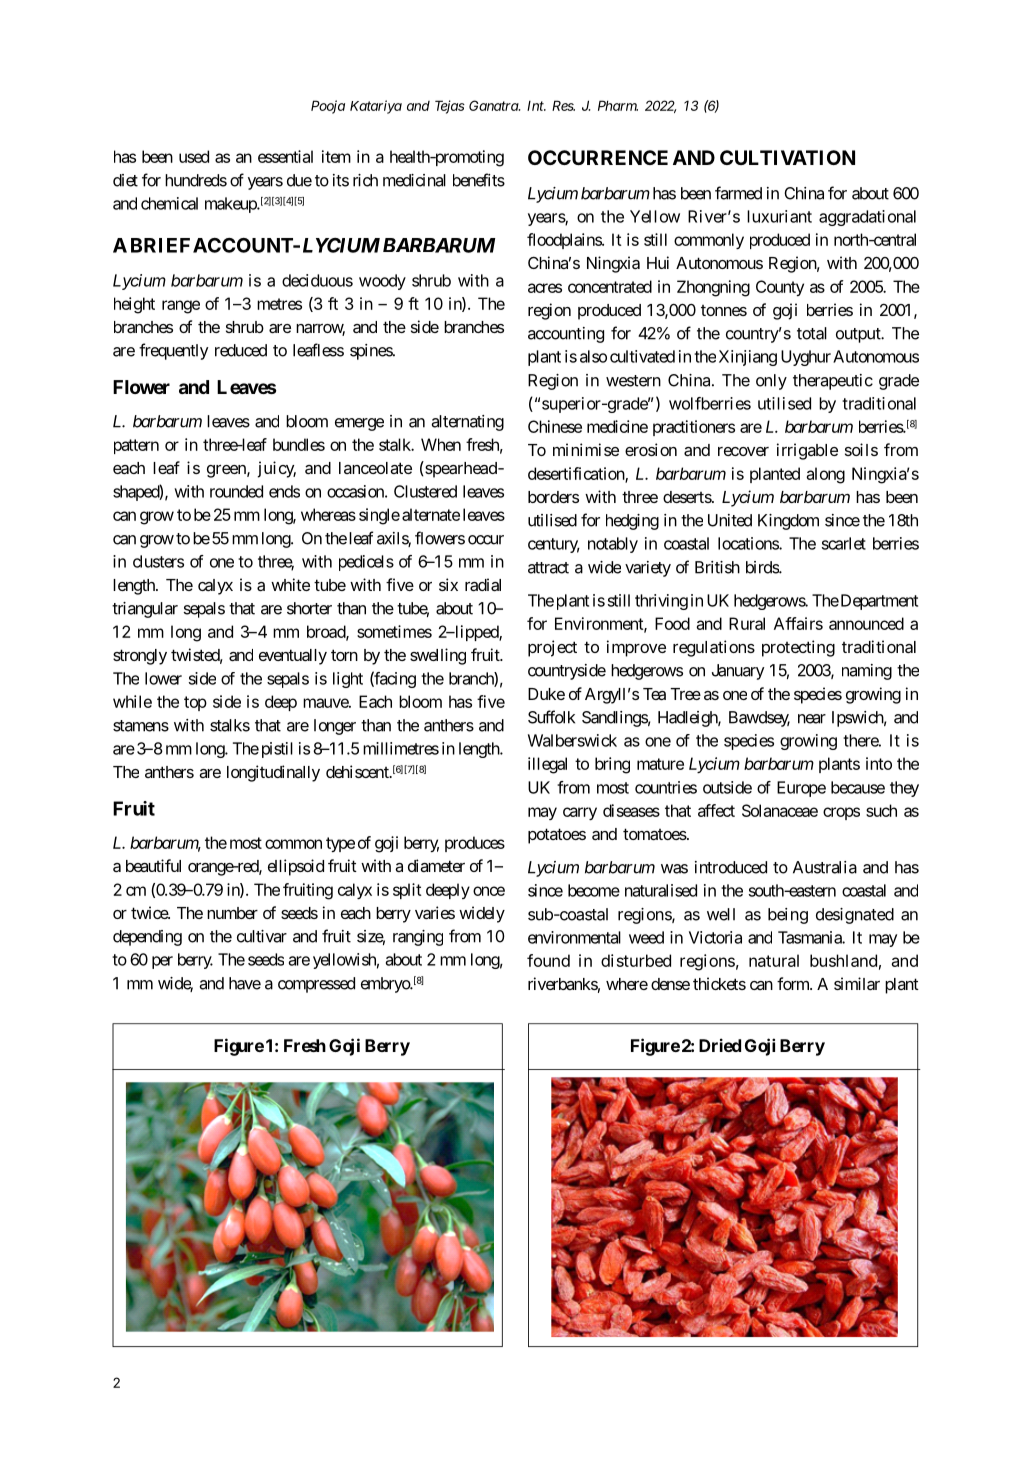 This image has height=1458, width=1030. What do you see at coordinates (801, 789) in the image?
I see `Europe` at bounding box center [801, 789].
